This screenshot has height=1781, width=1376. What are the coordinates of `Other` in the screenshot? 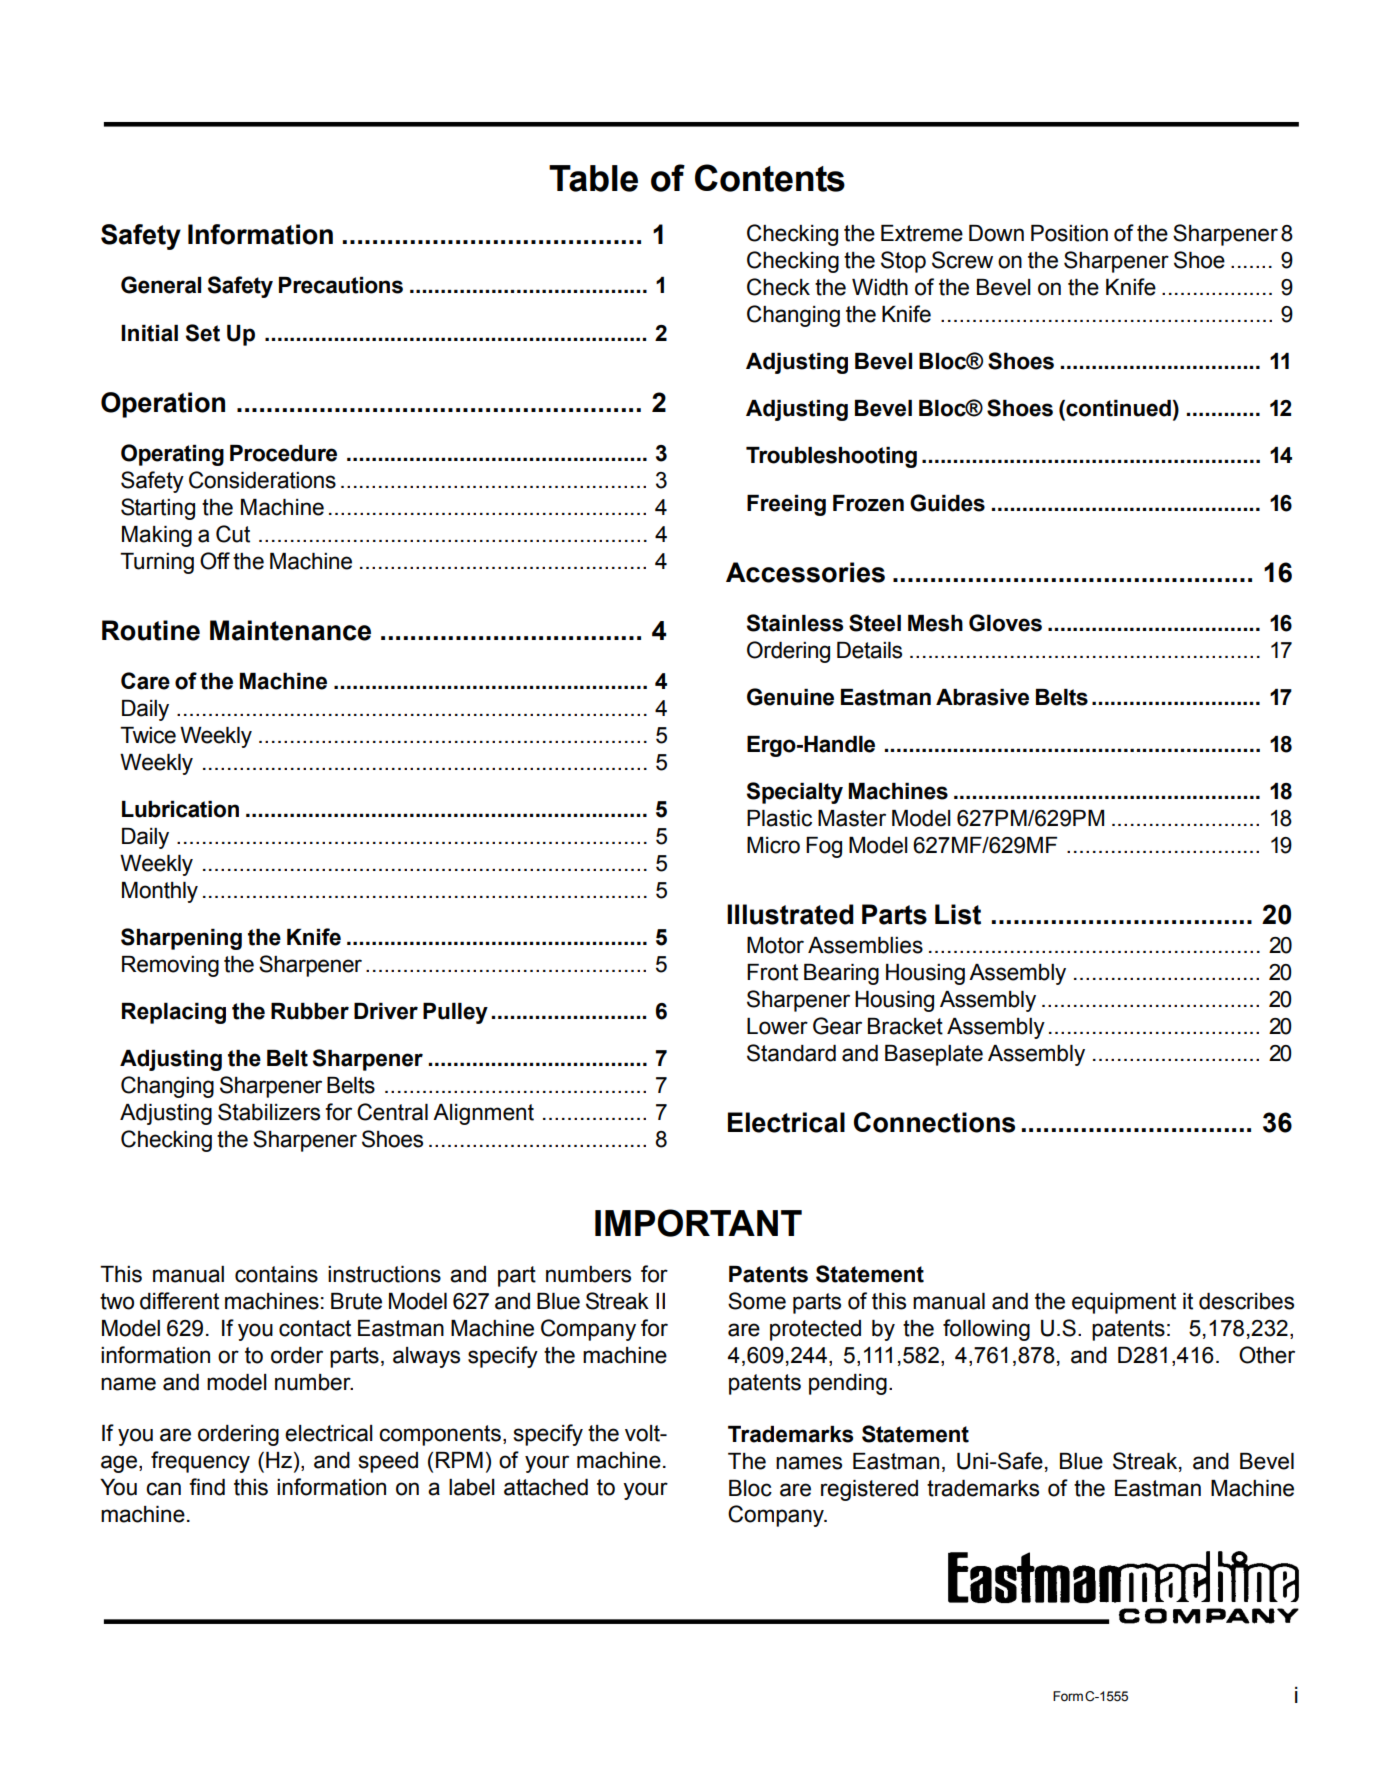 It's located at (1267, 1355).
